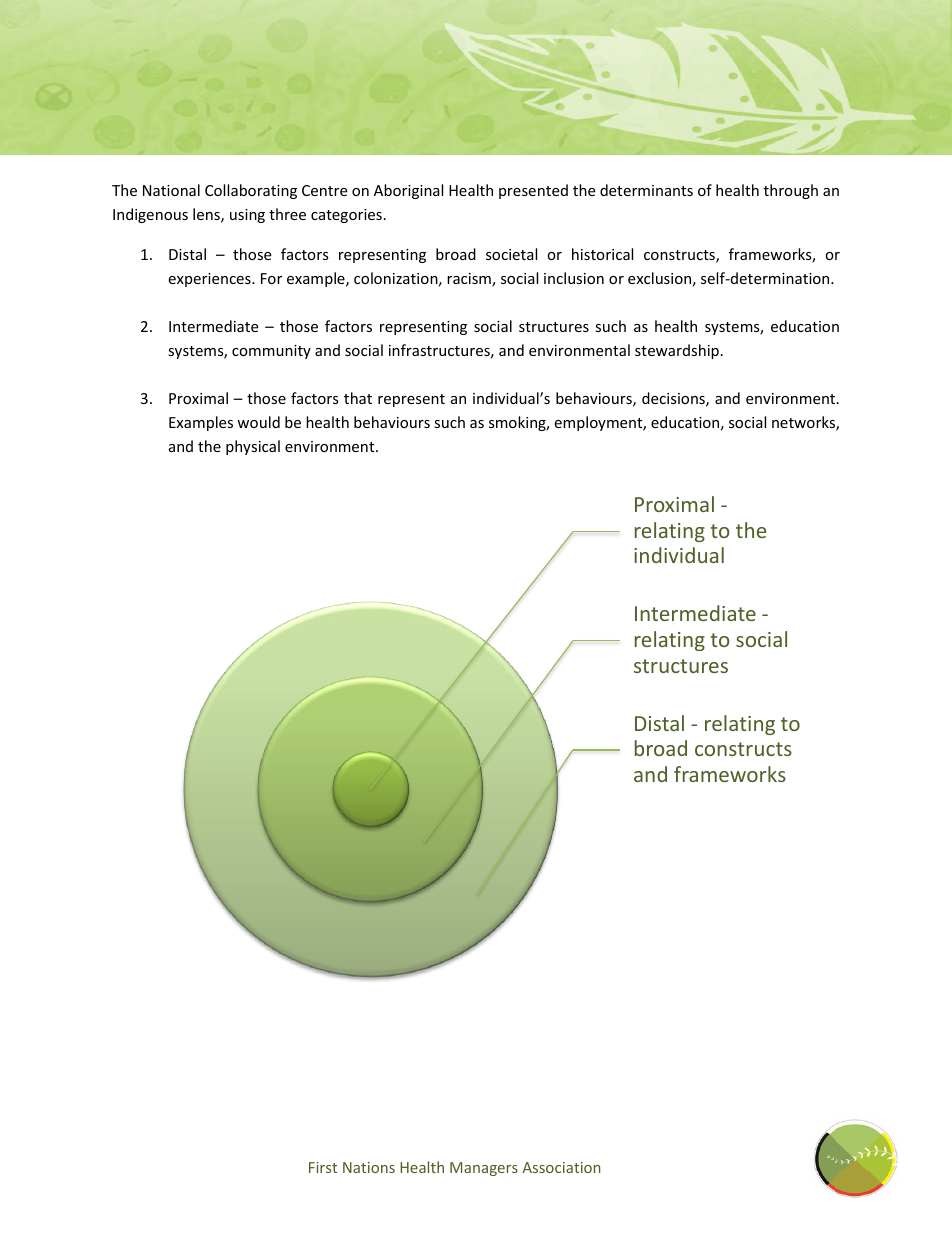  Describe the element at coordinates (646, 190) in the image. I see `determinants` at that location.
